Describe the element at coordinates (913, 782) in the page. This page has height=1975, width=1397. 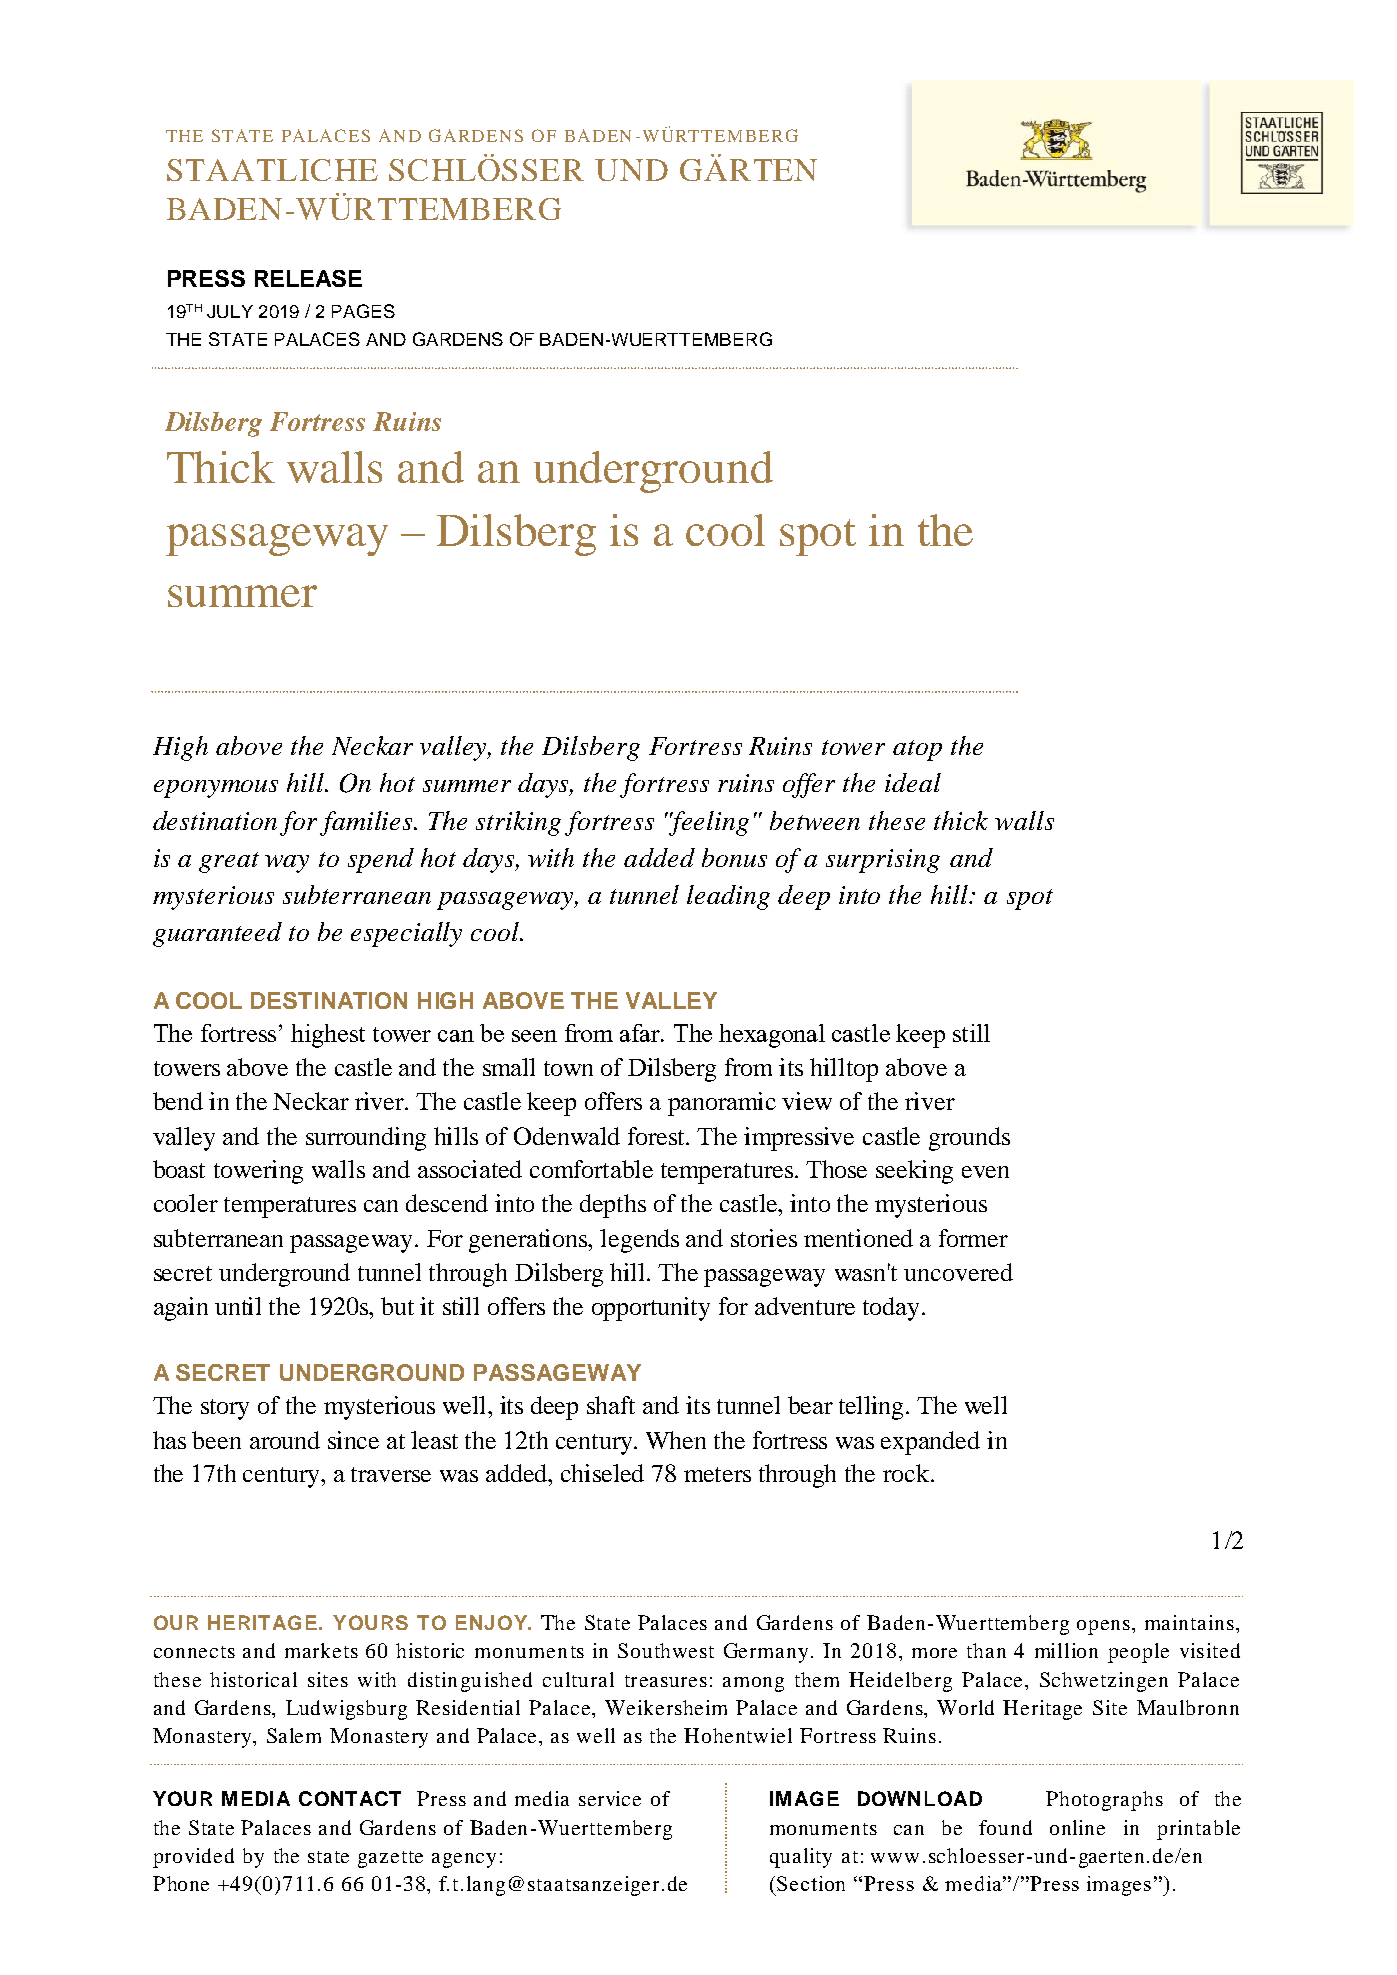
I see `ideal` at that location.
